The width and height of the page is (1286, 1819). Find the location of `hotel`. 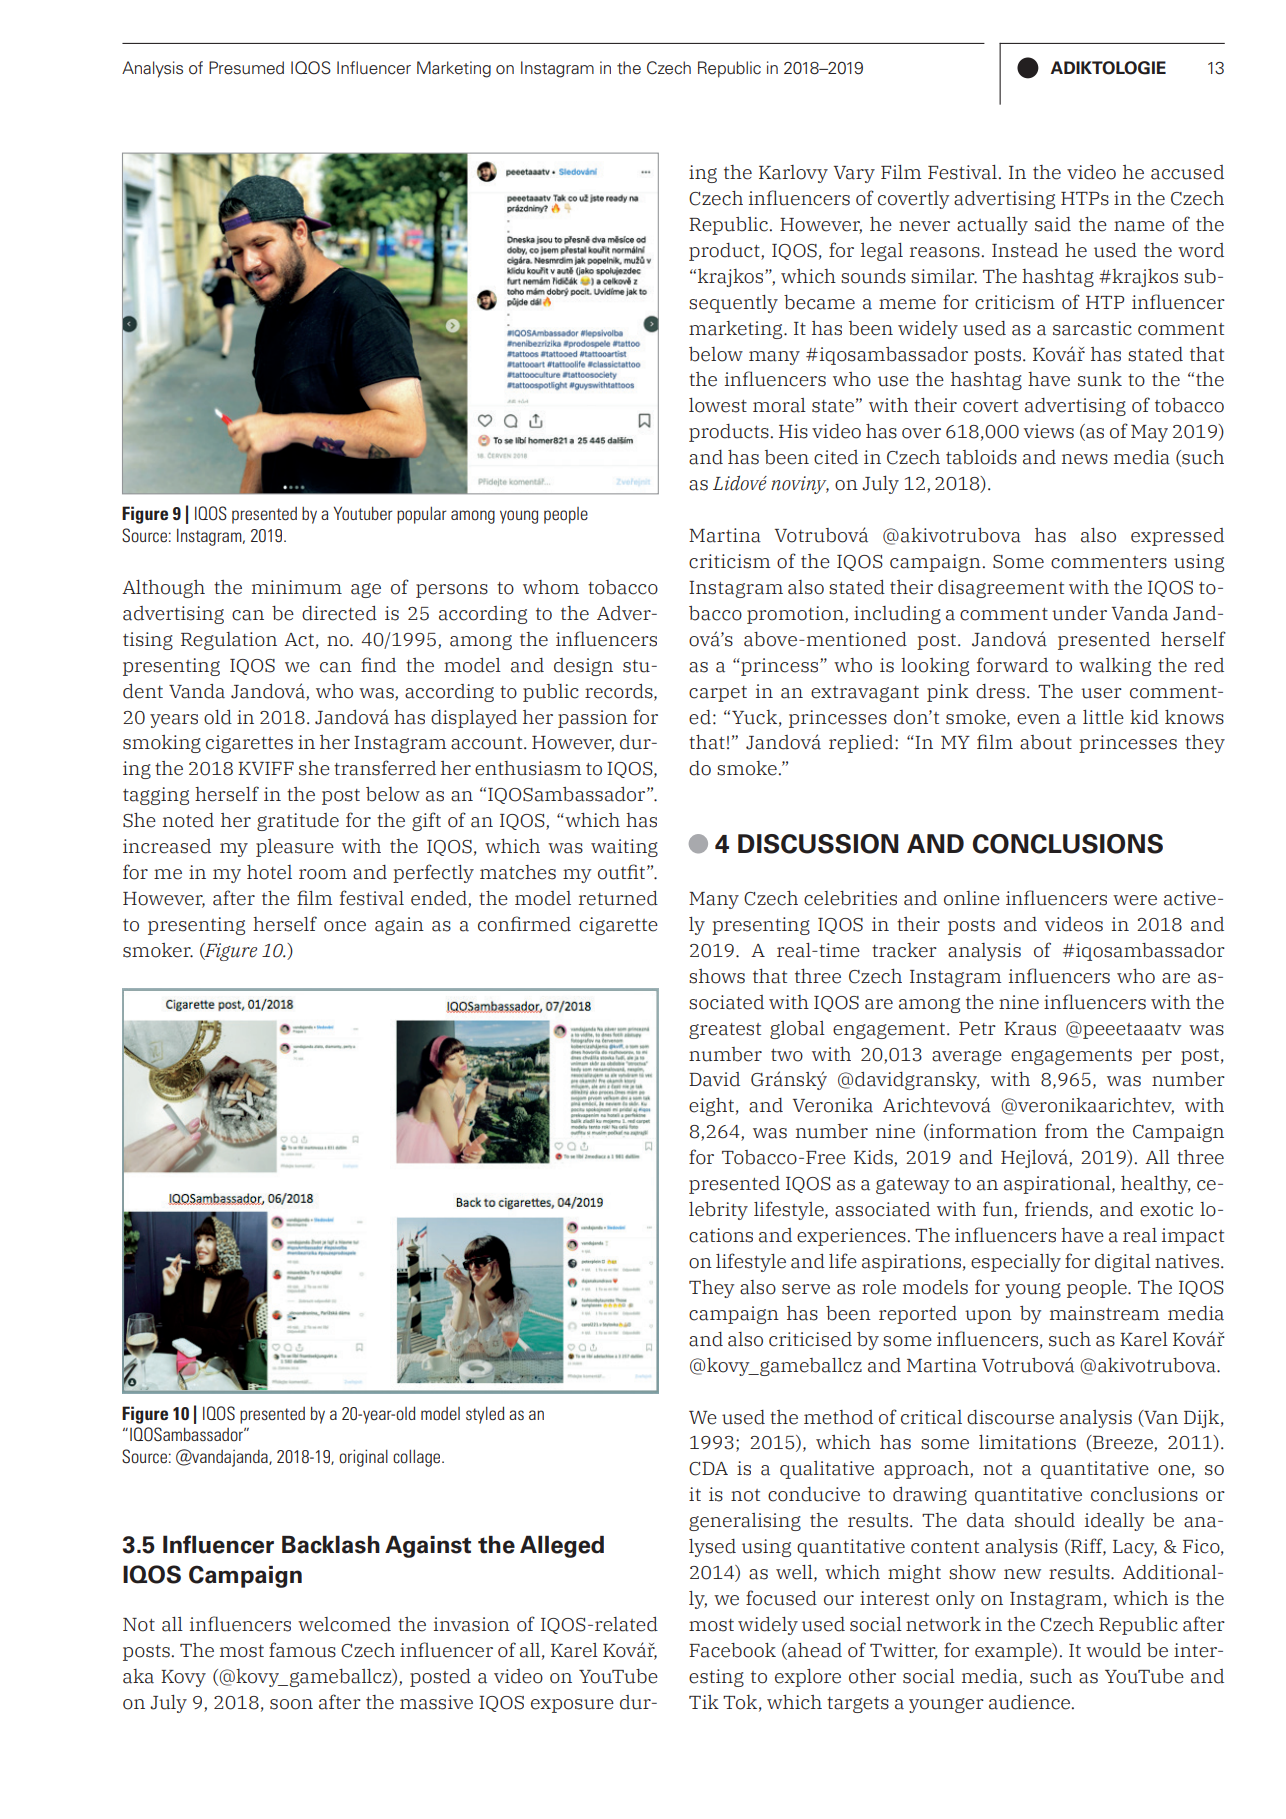

hotel is located at coordinates (269, 872).
